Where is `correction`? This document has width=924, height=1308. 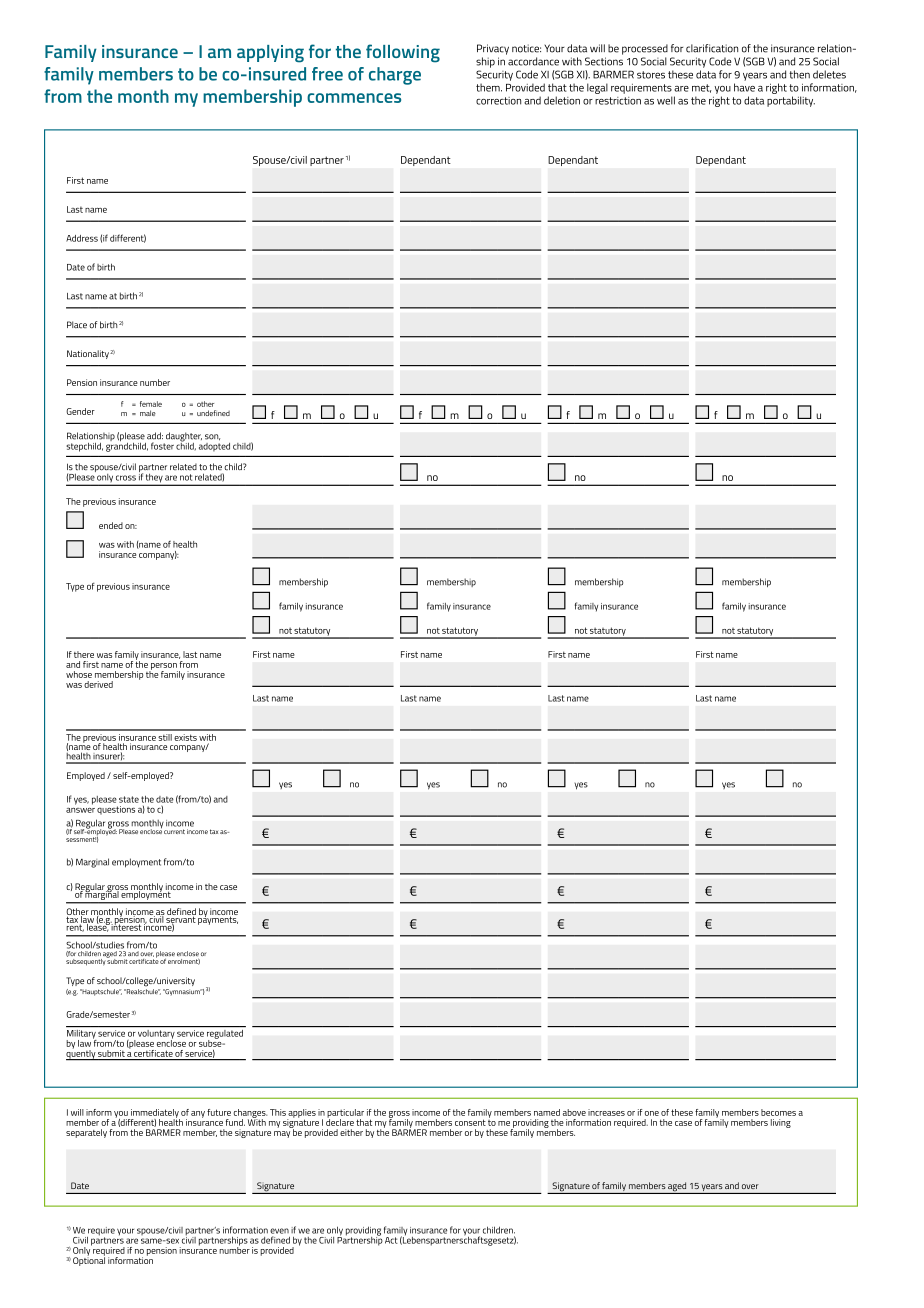
correction is located at coordinates (498, 101).
